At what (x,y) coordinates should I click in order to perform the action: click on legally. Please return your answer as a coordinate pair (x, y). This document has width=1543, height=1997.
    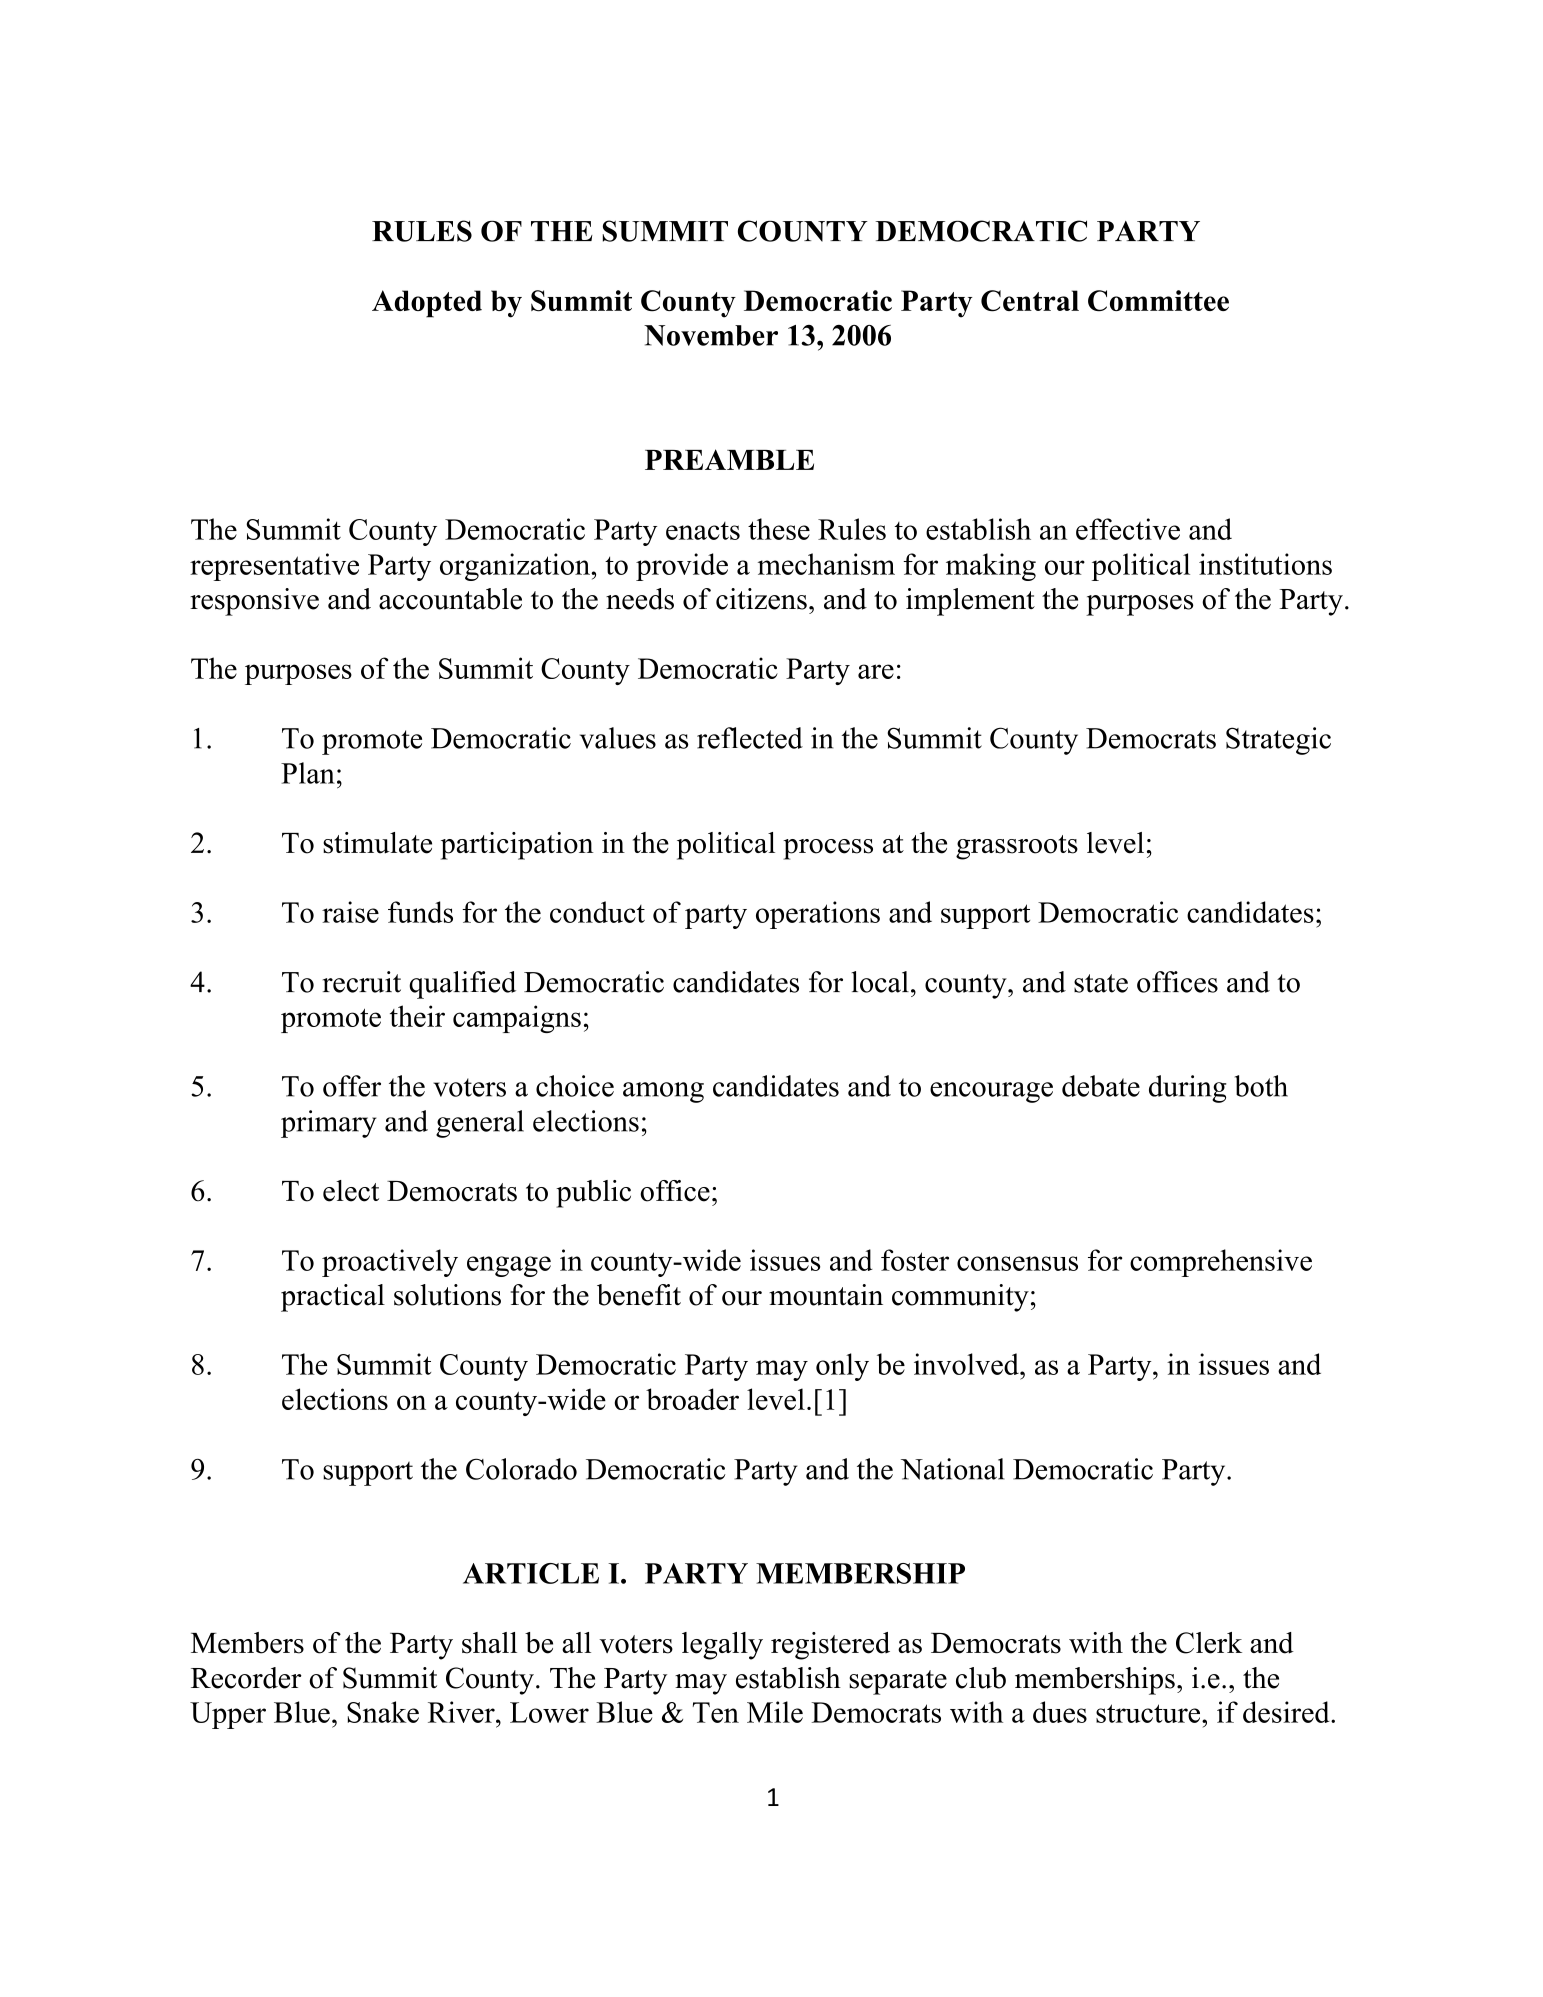
    Looking at the image, I should click on (722, 1646).
